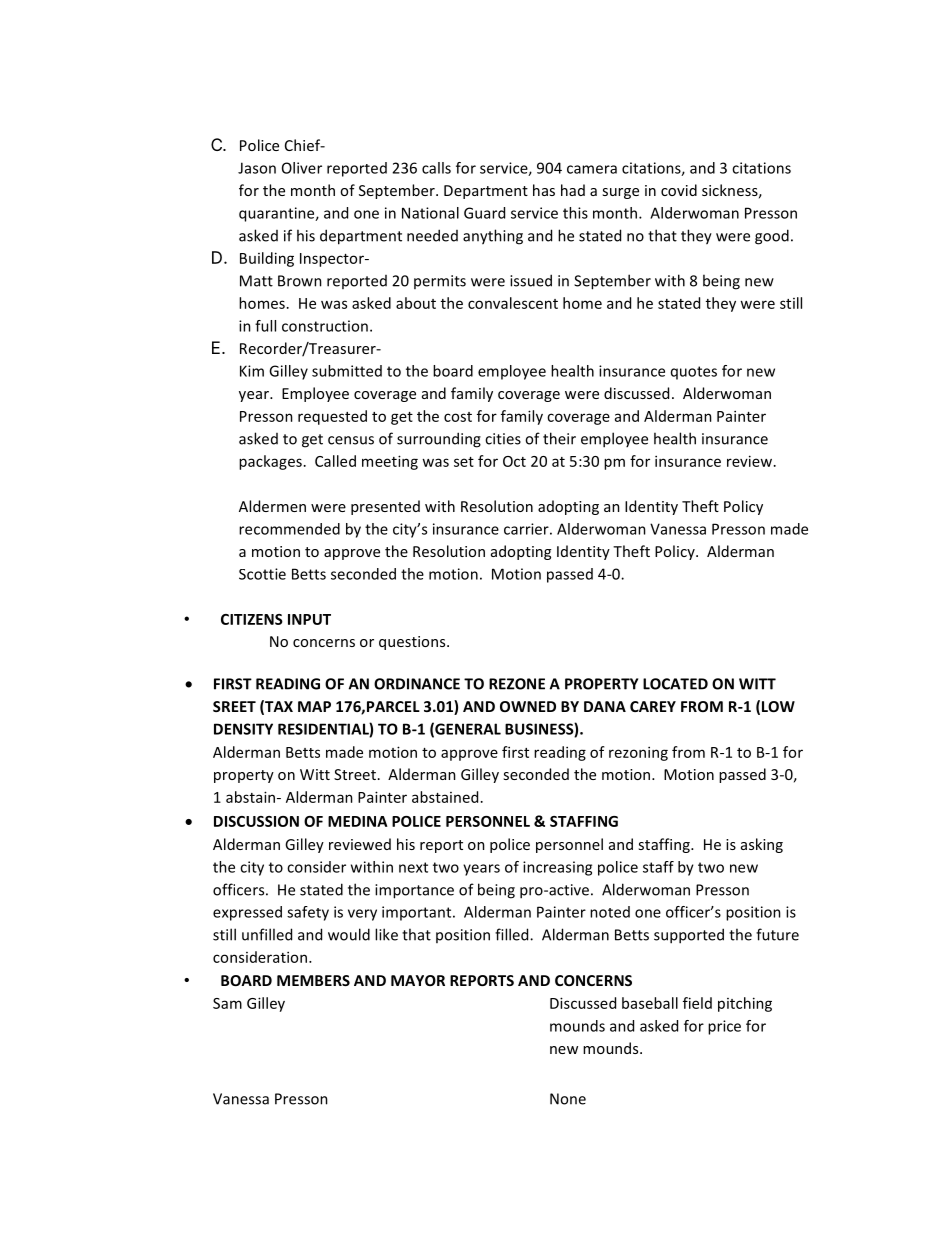  Describe the element at coordinates (484, 213) in the screenshot. I see `Guard` at that location.
